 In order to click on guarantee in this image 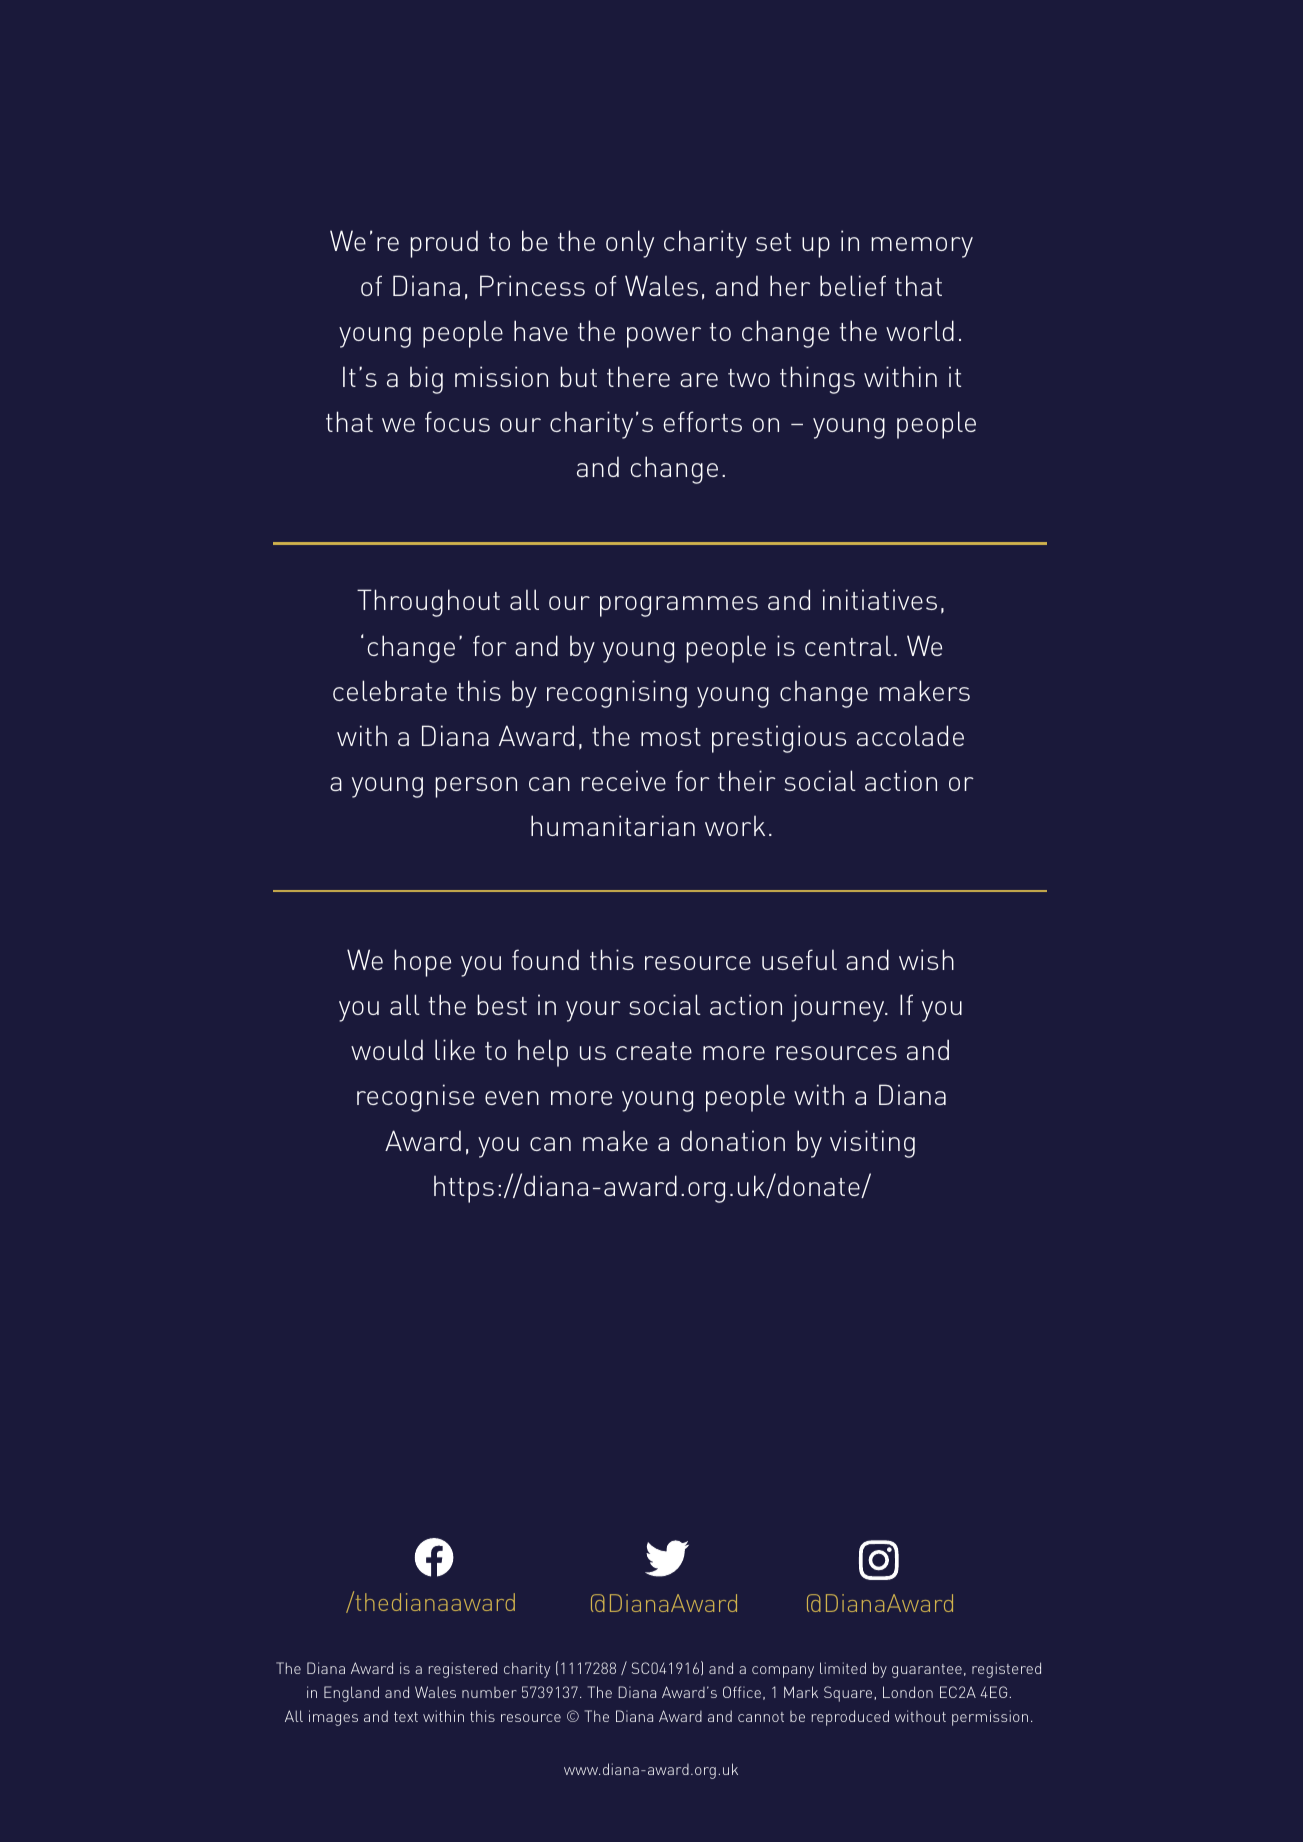, I will do `click(927, 1671)`.
